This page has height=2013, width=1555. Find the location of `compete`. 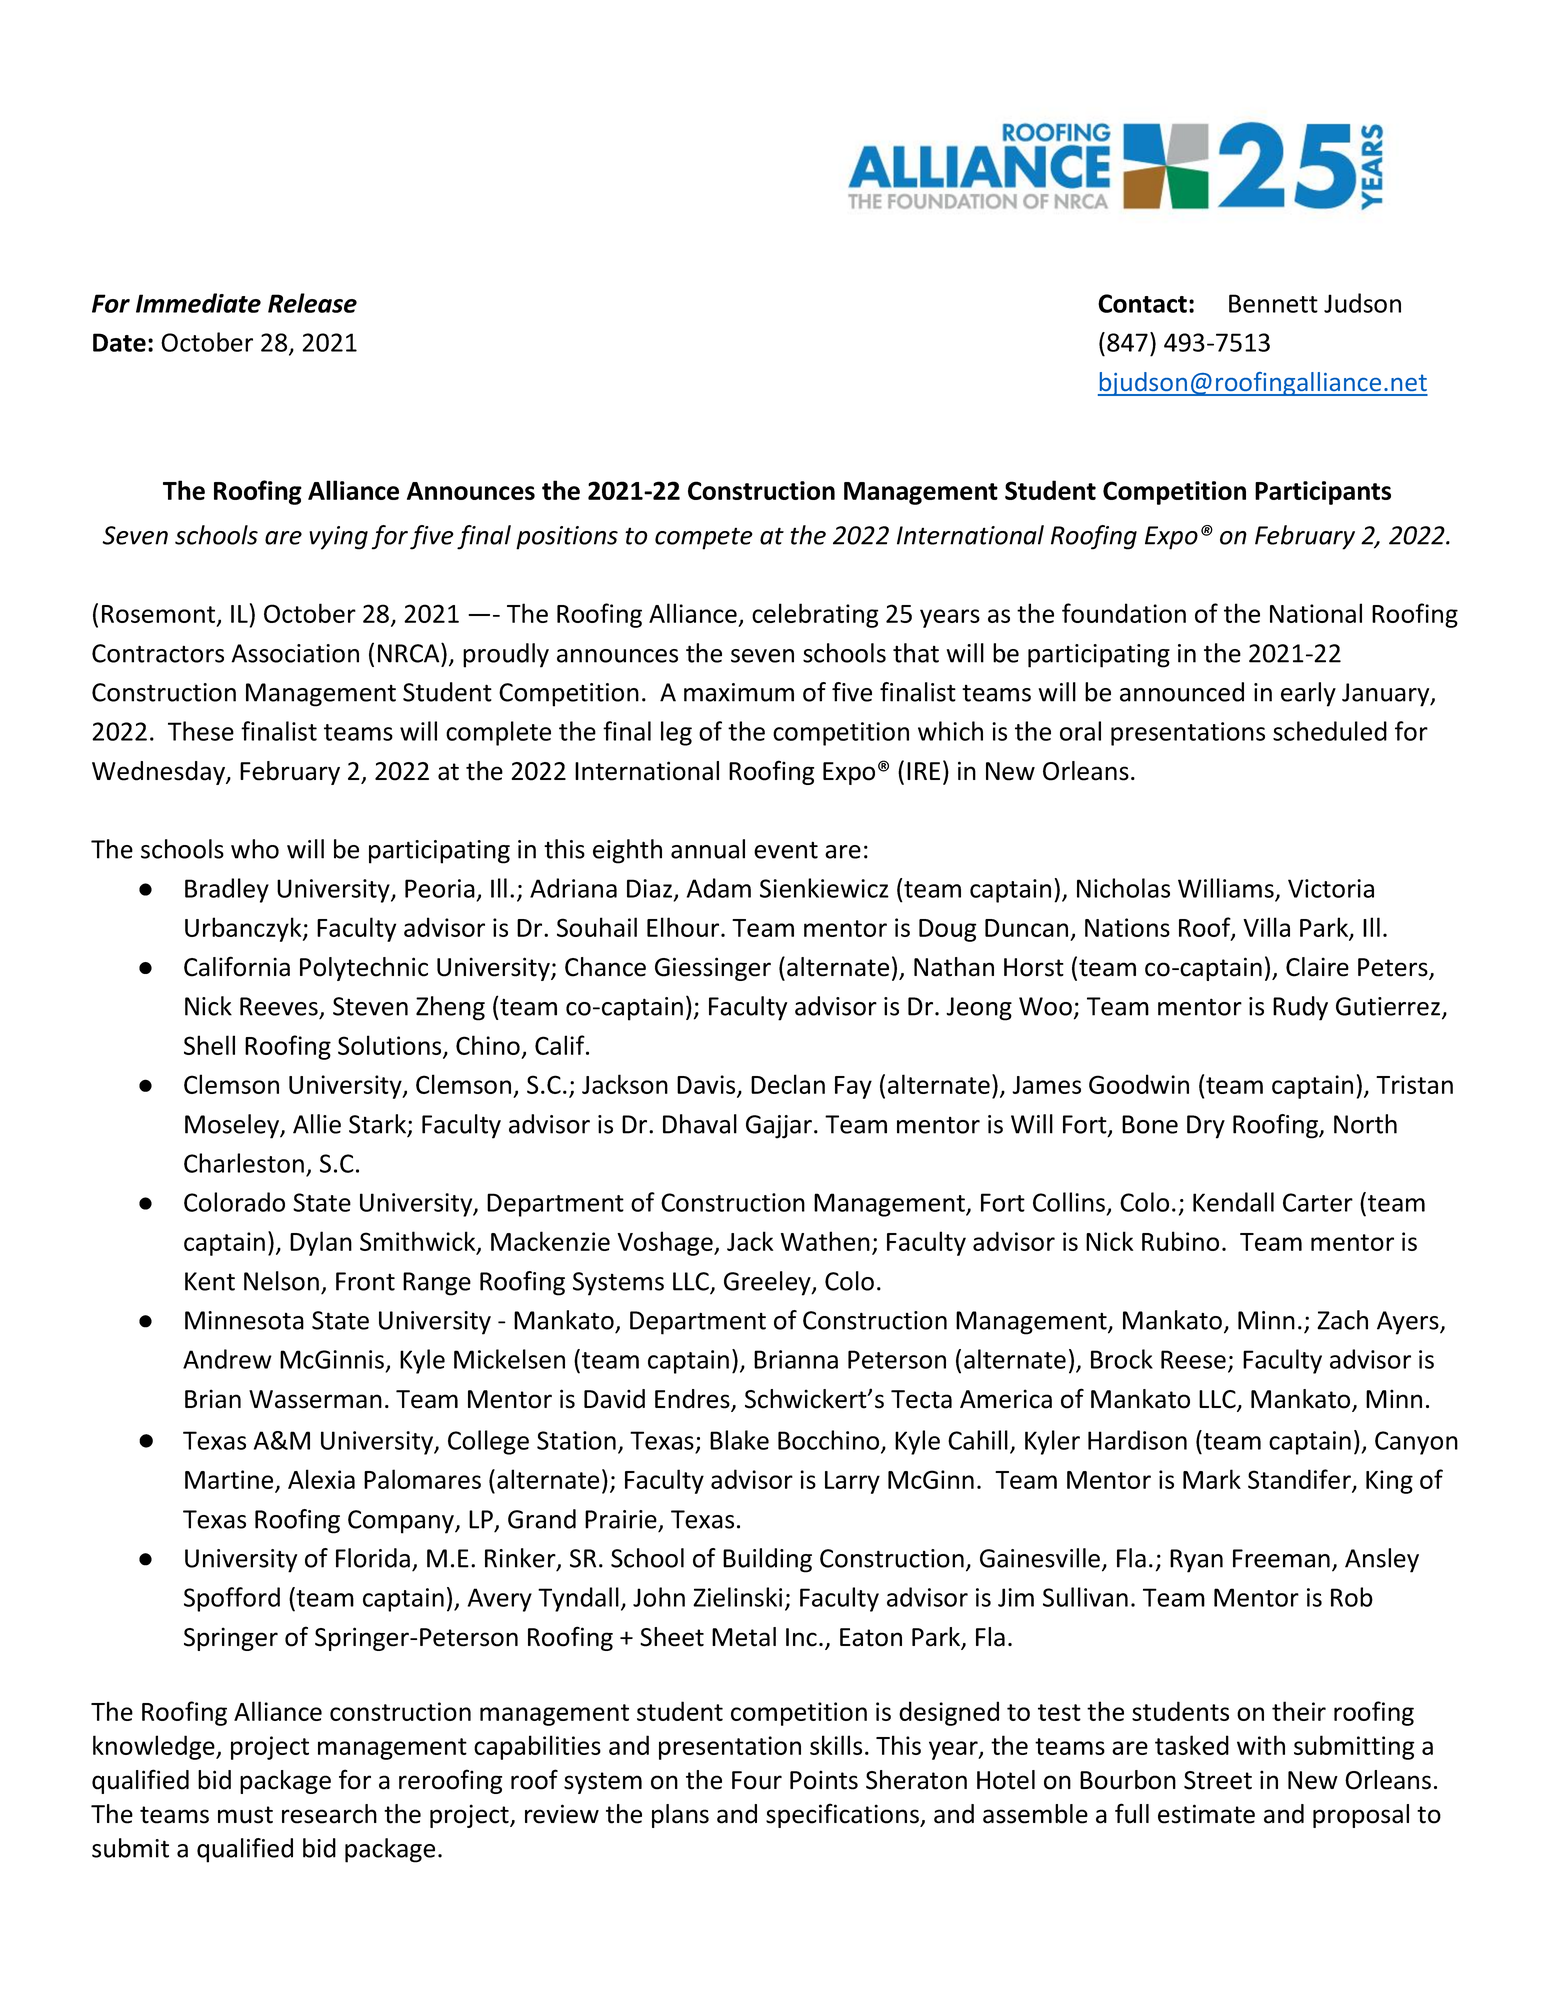

compete is located at coordinates (704, 539).
